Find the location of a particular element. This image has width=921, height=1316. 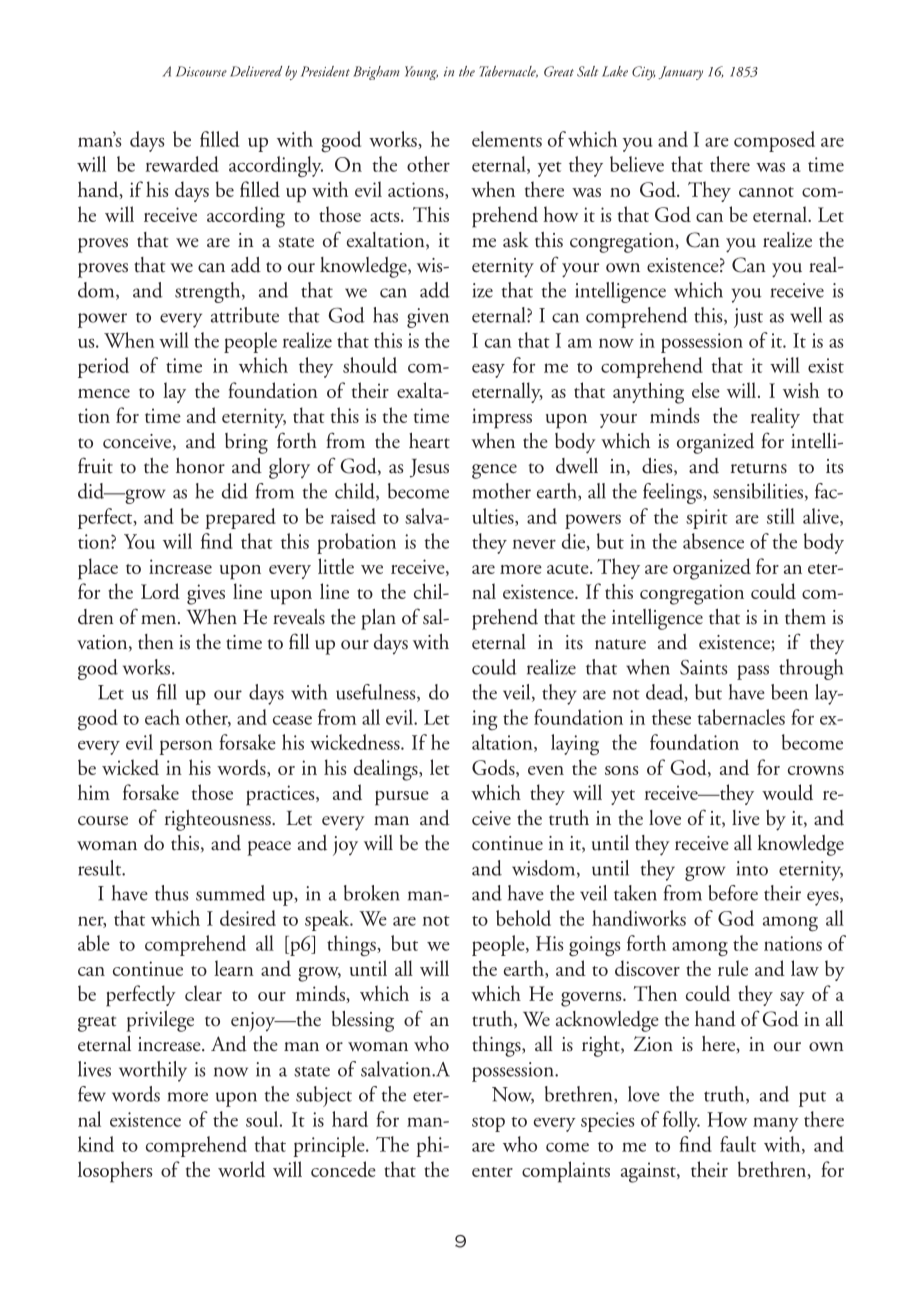

would is located at coordinates (787, 792).
